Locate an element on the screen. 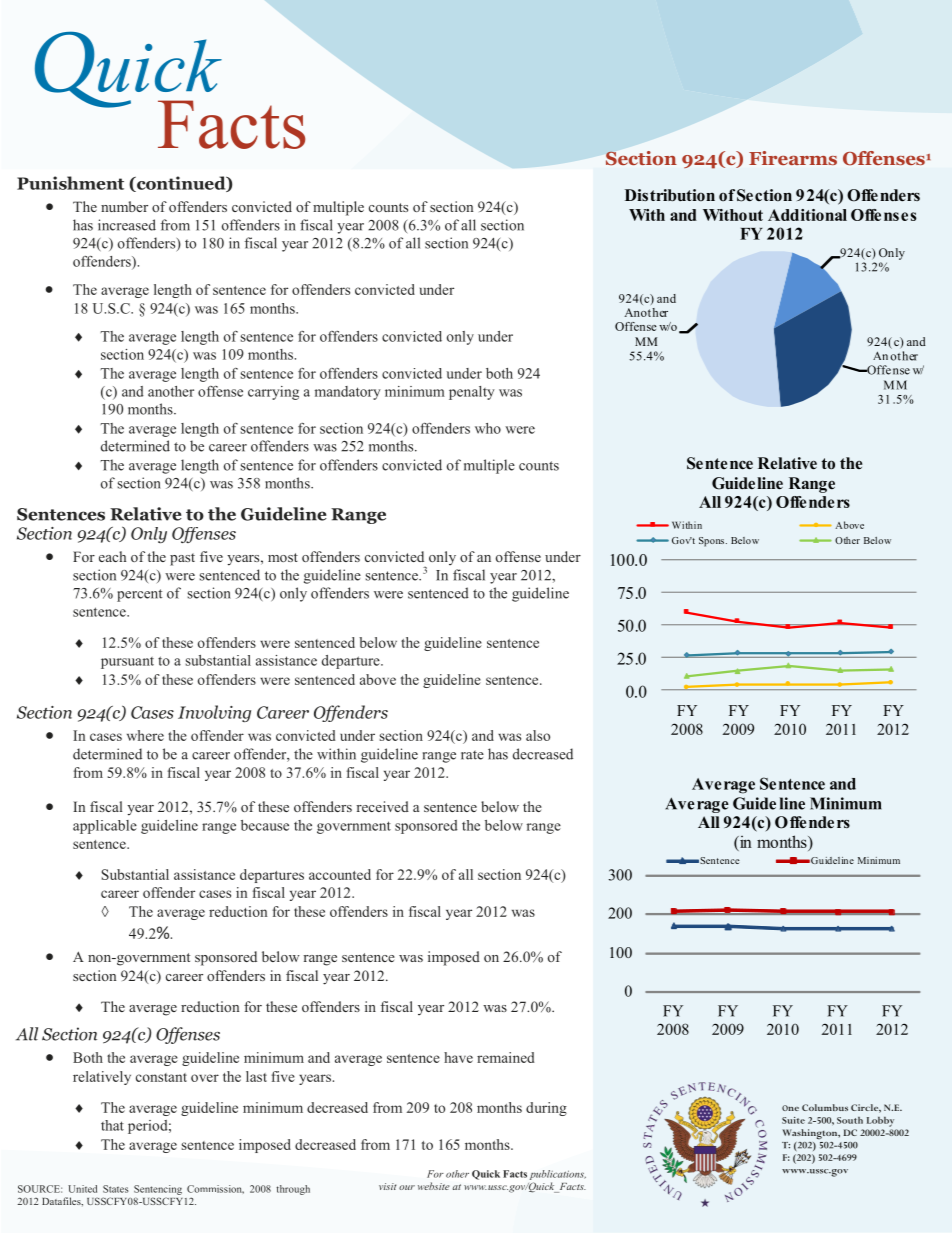 This screenshot has height=1233, width=952. Sentencing is located at coordinates (158, 1190).
